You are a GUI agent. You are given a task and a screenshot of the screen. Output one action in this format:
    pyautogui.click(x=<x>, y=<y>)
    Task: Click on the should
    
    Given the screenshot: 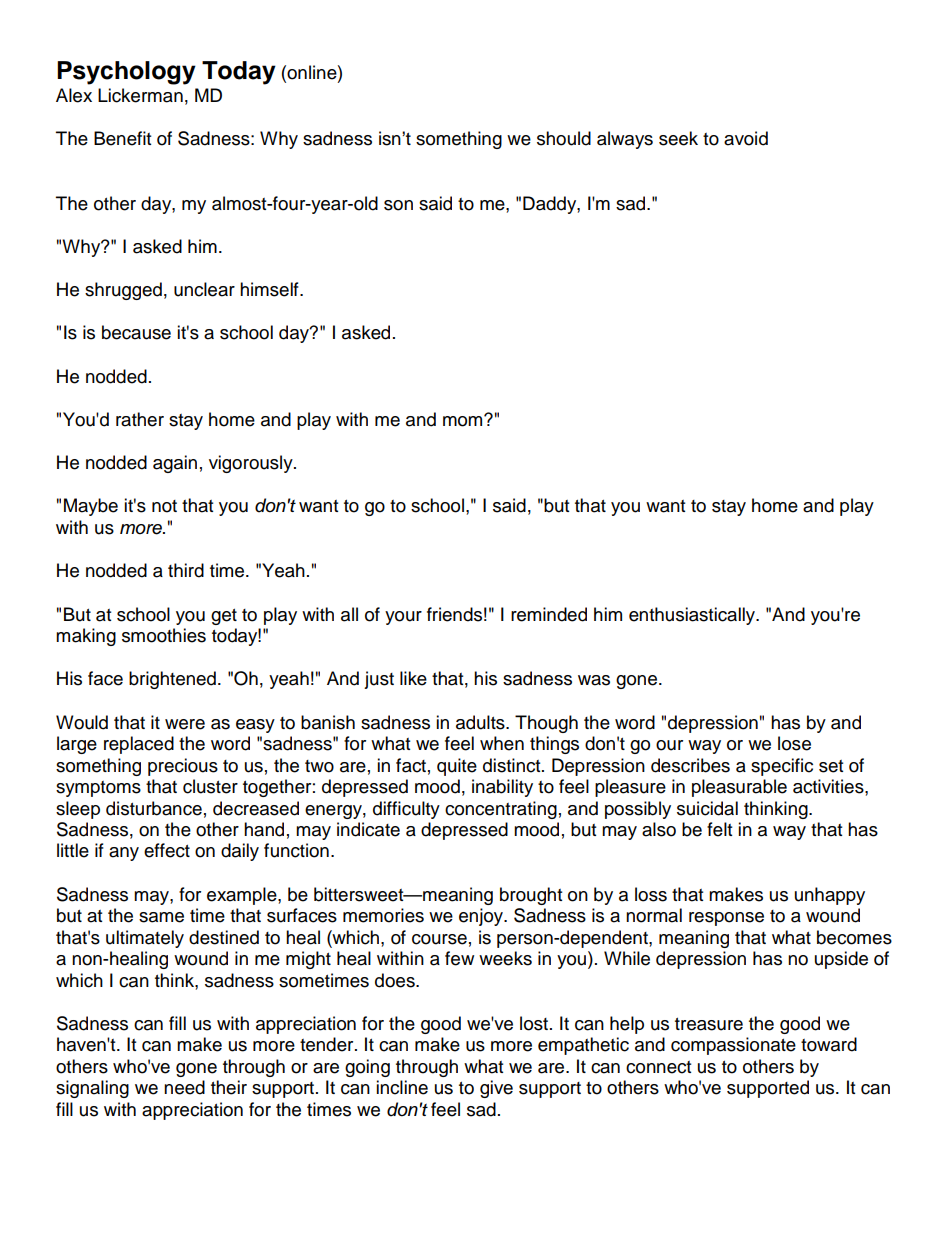 What is the action you would take?
    pyautogui.click(x=564, y=138)
